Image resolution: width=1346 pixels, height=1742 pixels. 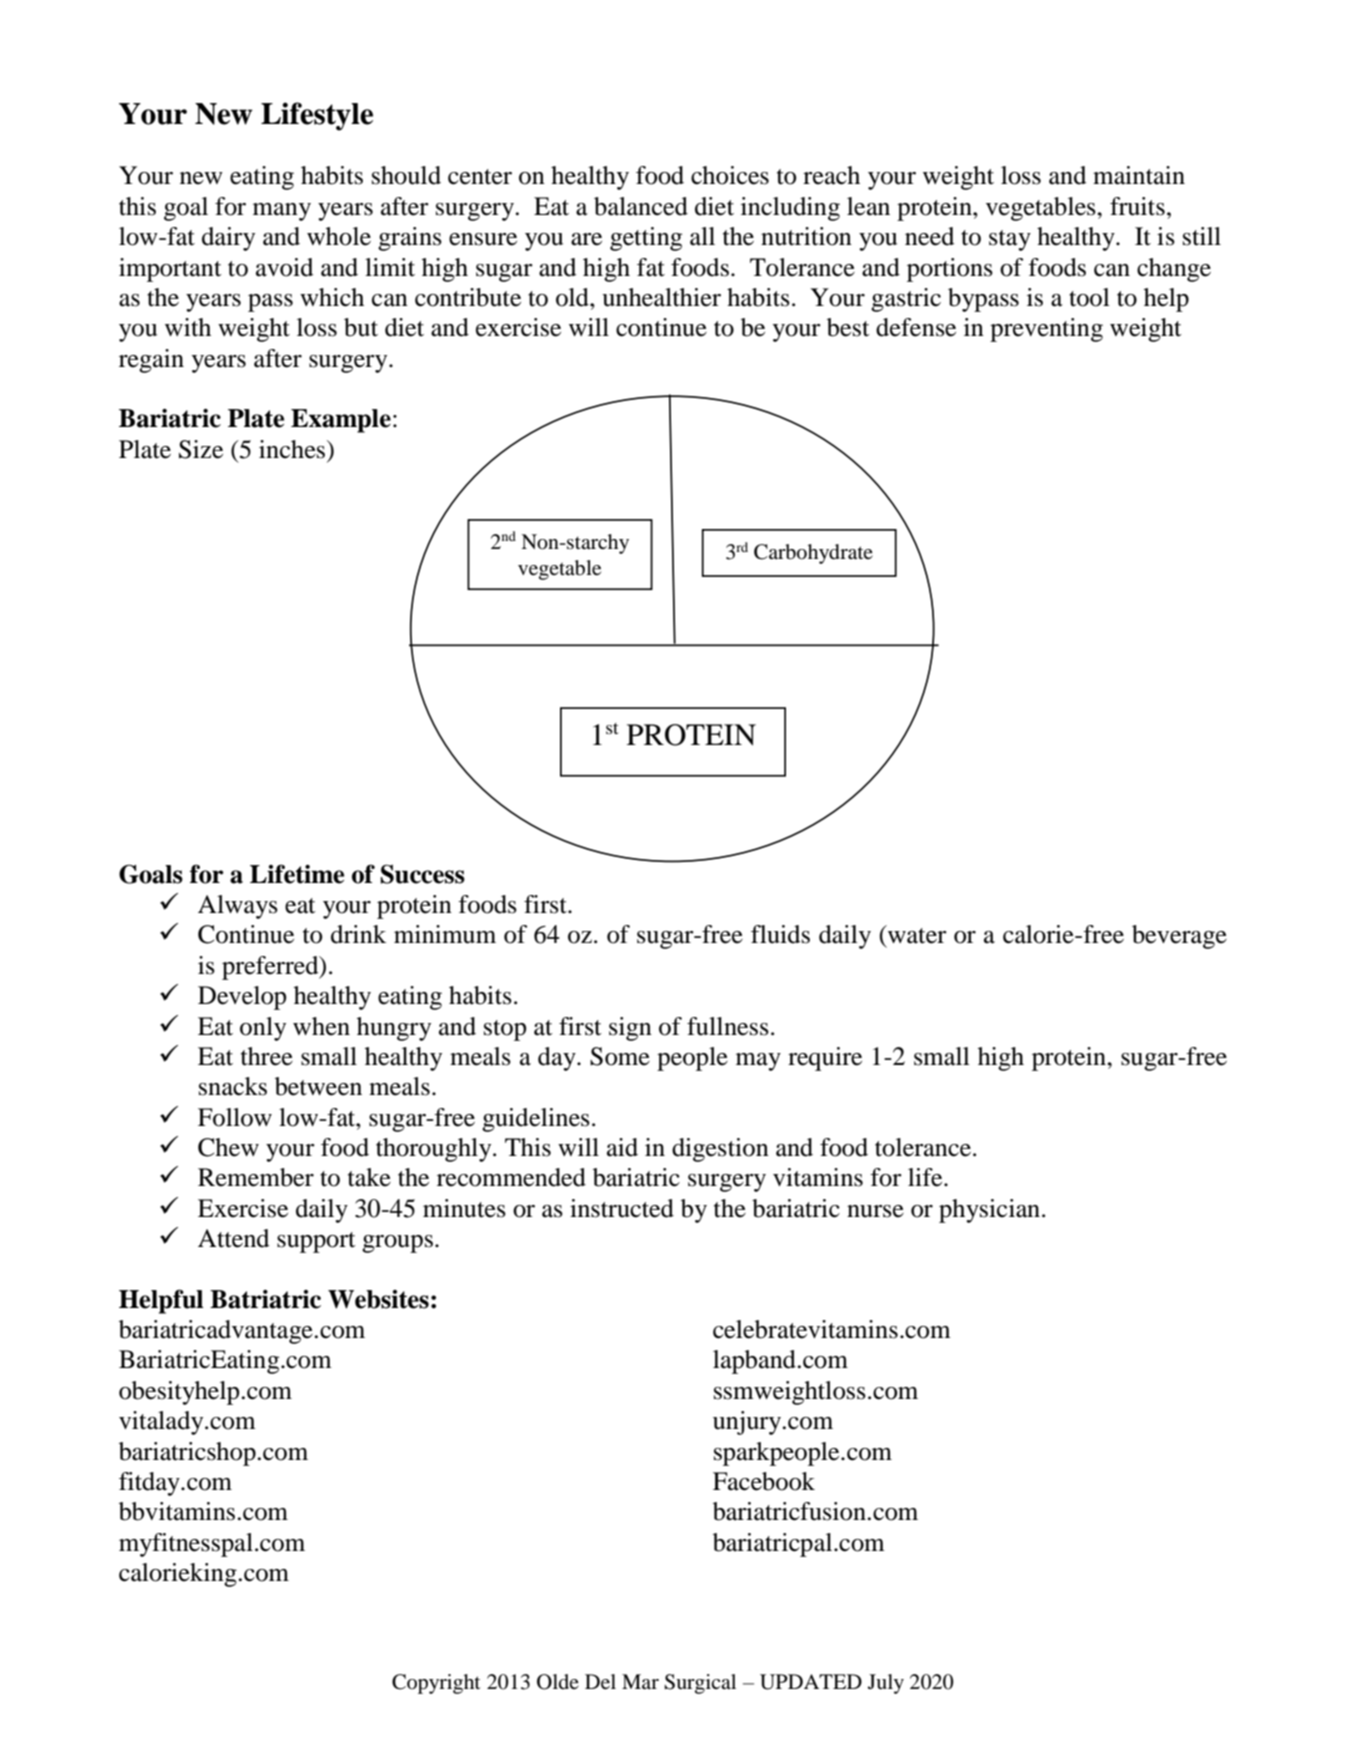 What do you see at coordinates (436, 1684) in the document?
I see `Copyright` at bounding box center [436, 1684].
